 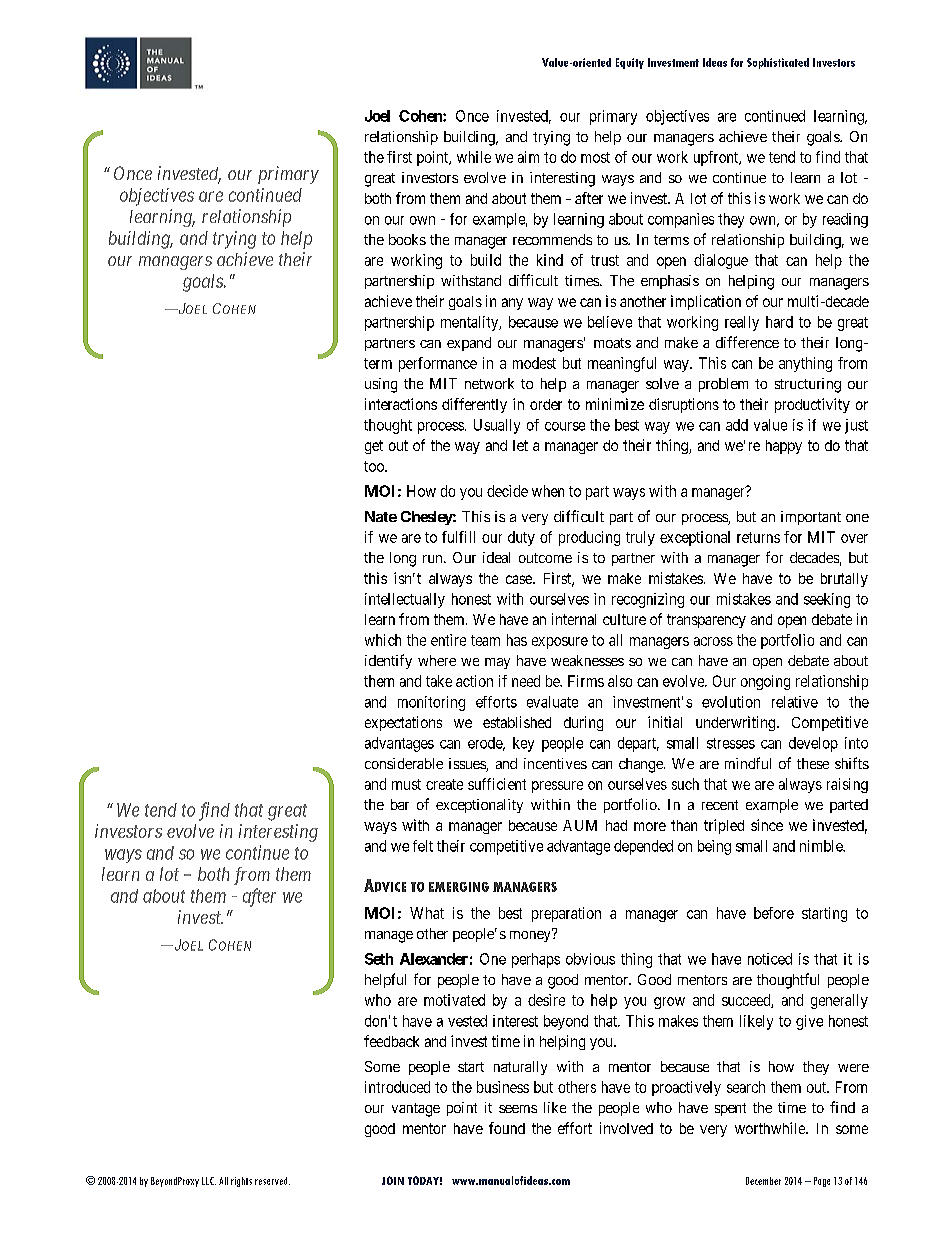 I want to click on seeking, so click(x=827, y=600).
